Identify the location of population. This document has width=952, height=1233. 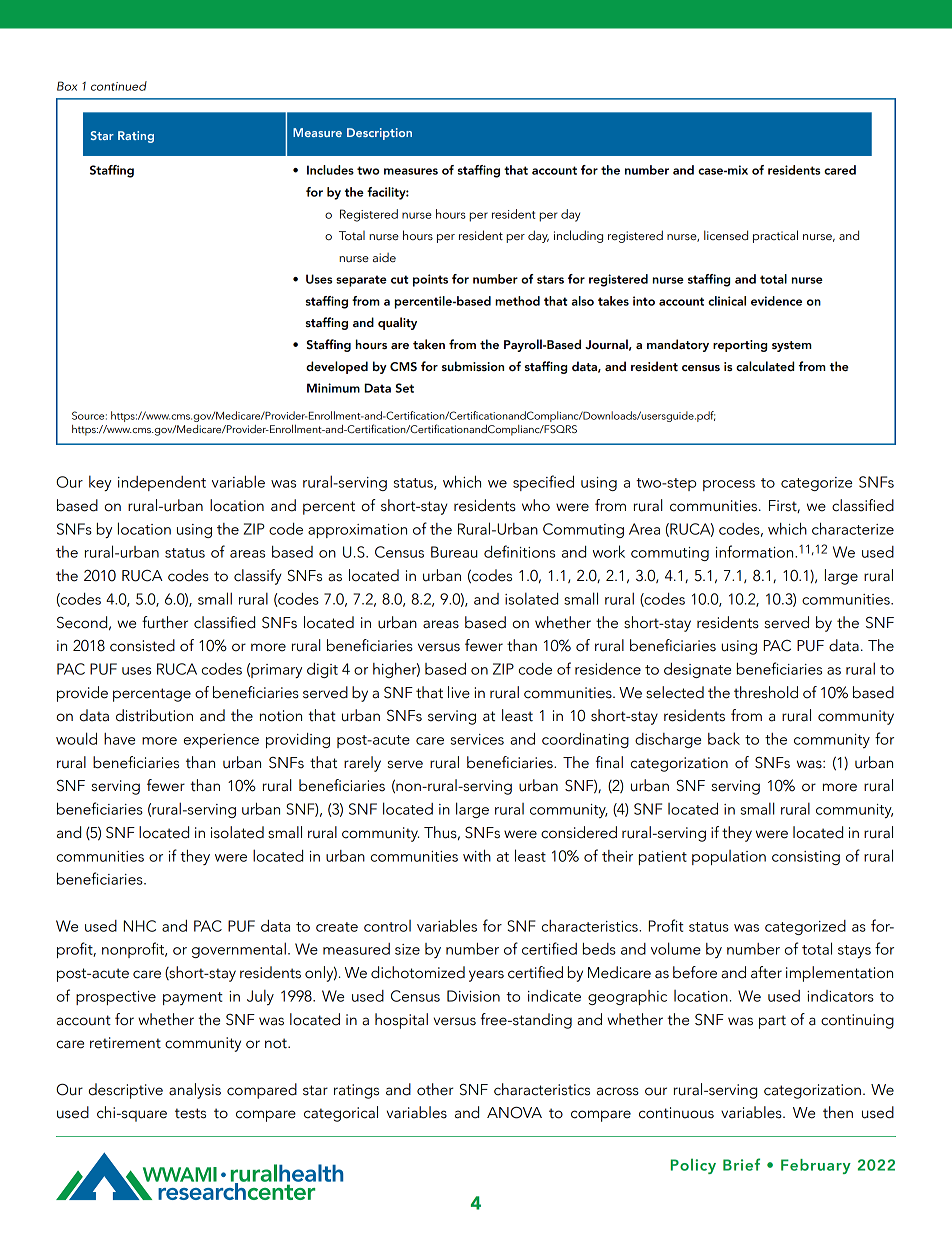
(729, 857).
